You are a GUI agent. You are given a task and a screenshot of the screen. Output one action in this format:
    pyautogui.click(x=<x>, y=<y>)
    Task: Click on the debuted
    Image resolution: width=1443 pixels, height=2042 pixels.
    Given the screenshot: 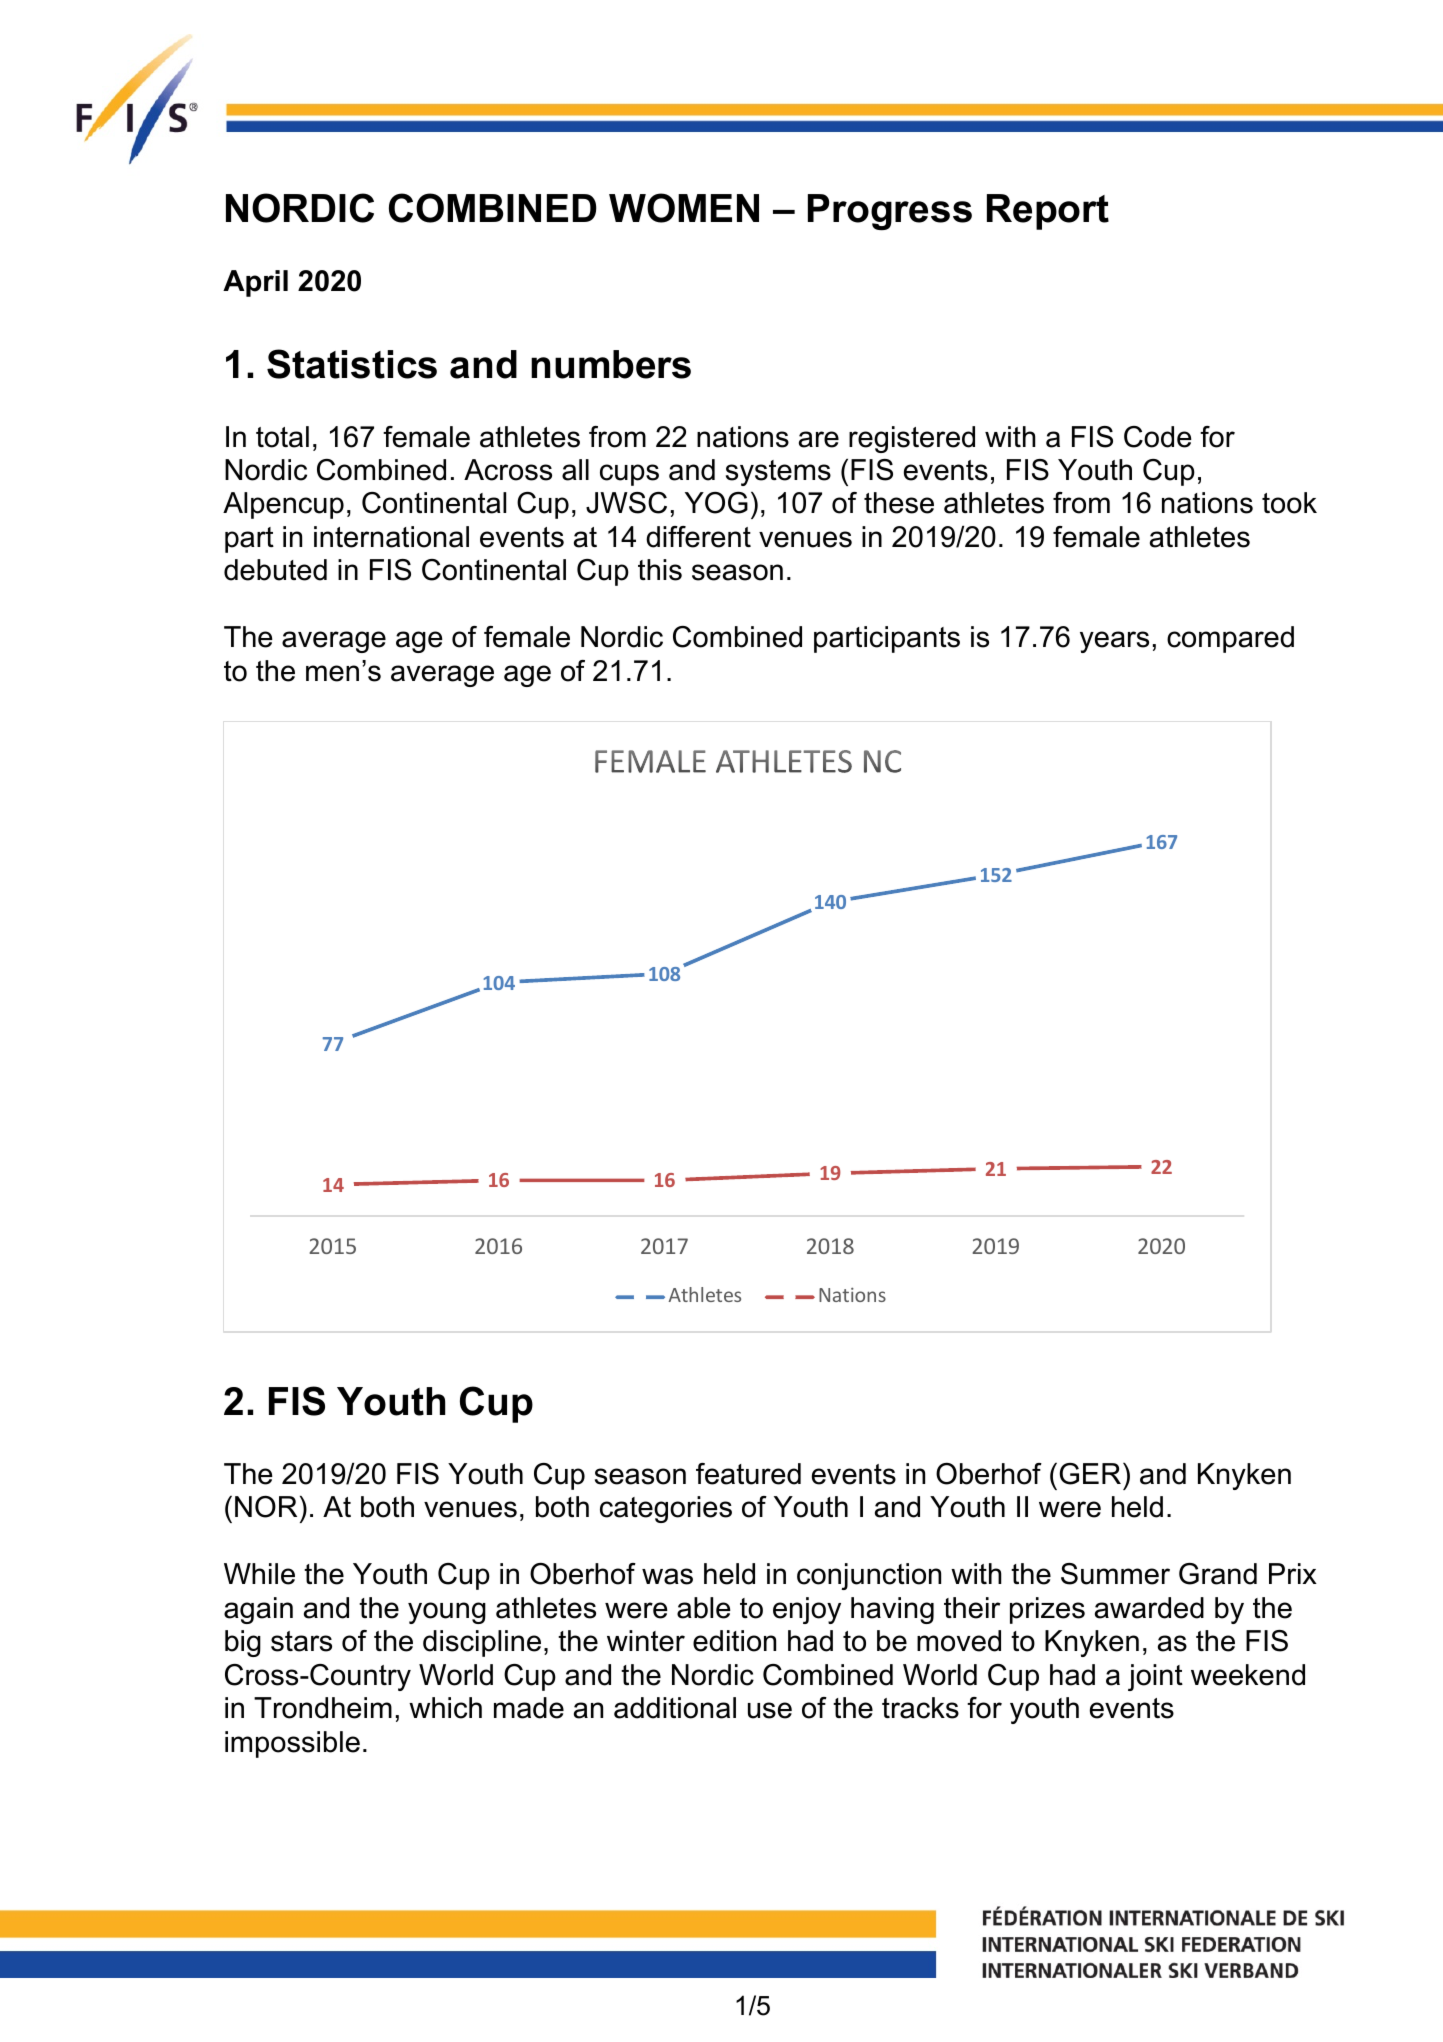 What is the action you would take?
    pyautogui.click(x=275, y=570)
